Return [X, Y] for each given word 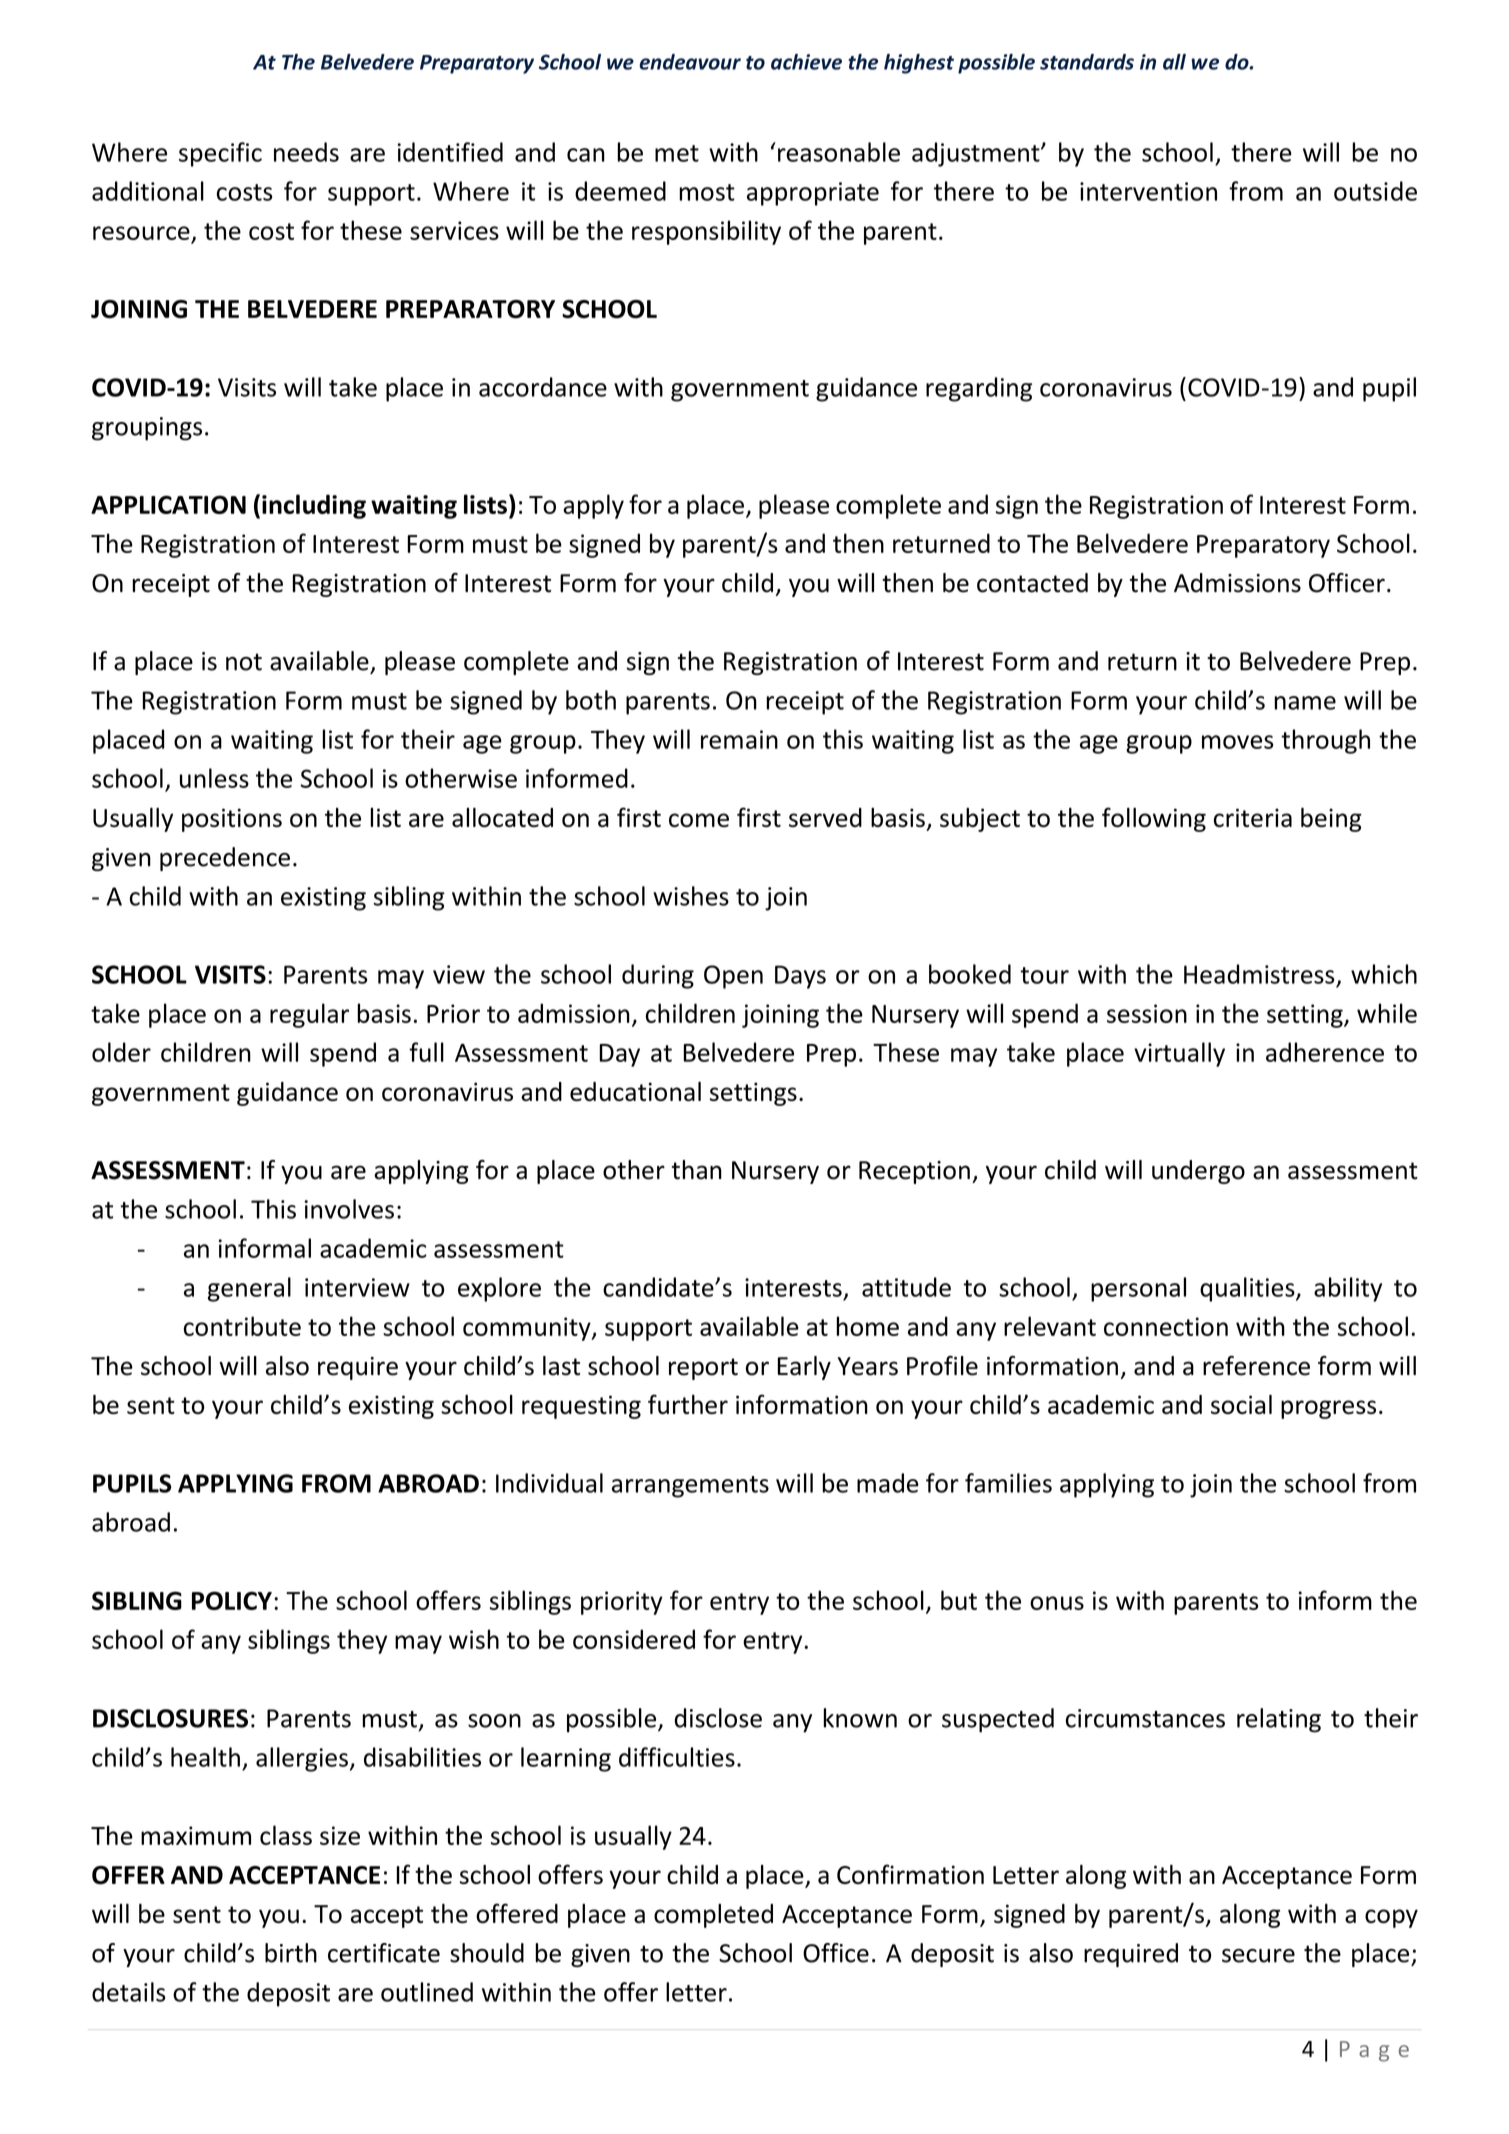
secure [1258, 1956]
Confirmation [910, 1874]
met [677, 153]
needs [306, 152]
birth [291, 1953]
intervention [1148, 191]
